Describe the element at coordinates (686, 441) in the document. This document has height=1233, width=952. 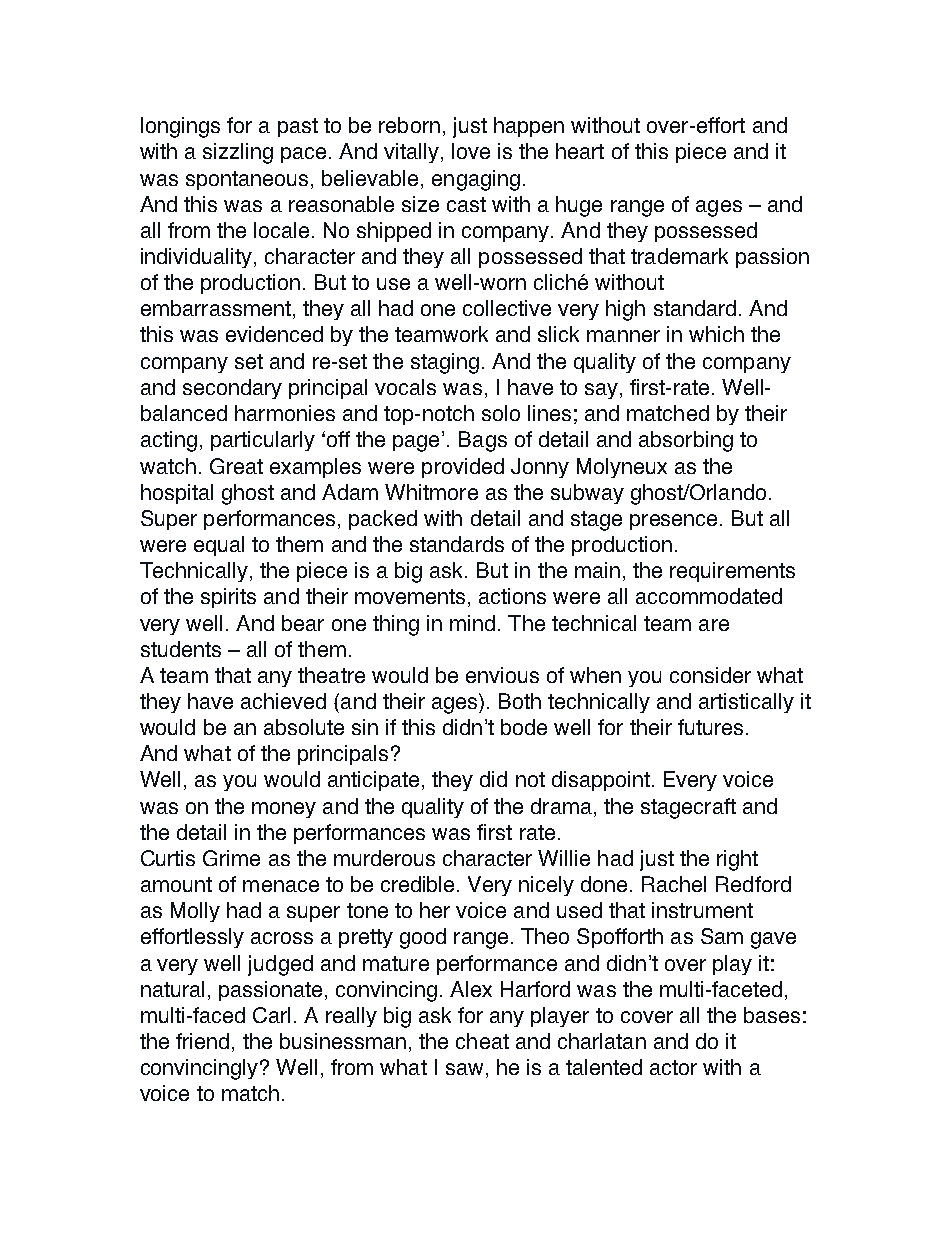
I see `absorbing` at that location.
